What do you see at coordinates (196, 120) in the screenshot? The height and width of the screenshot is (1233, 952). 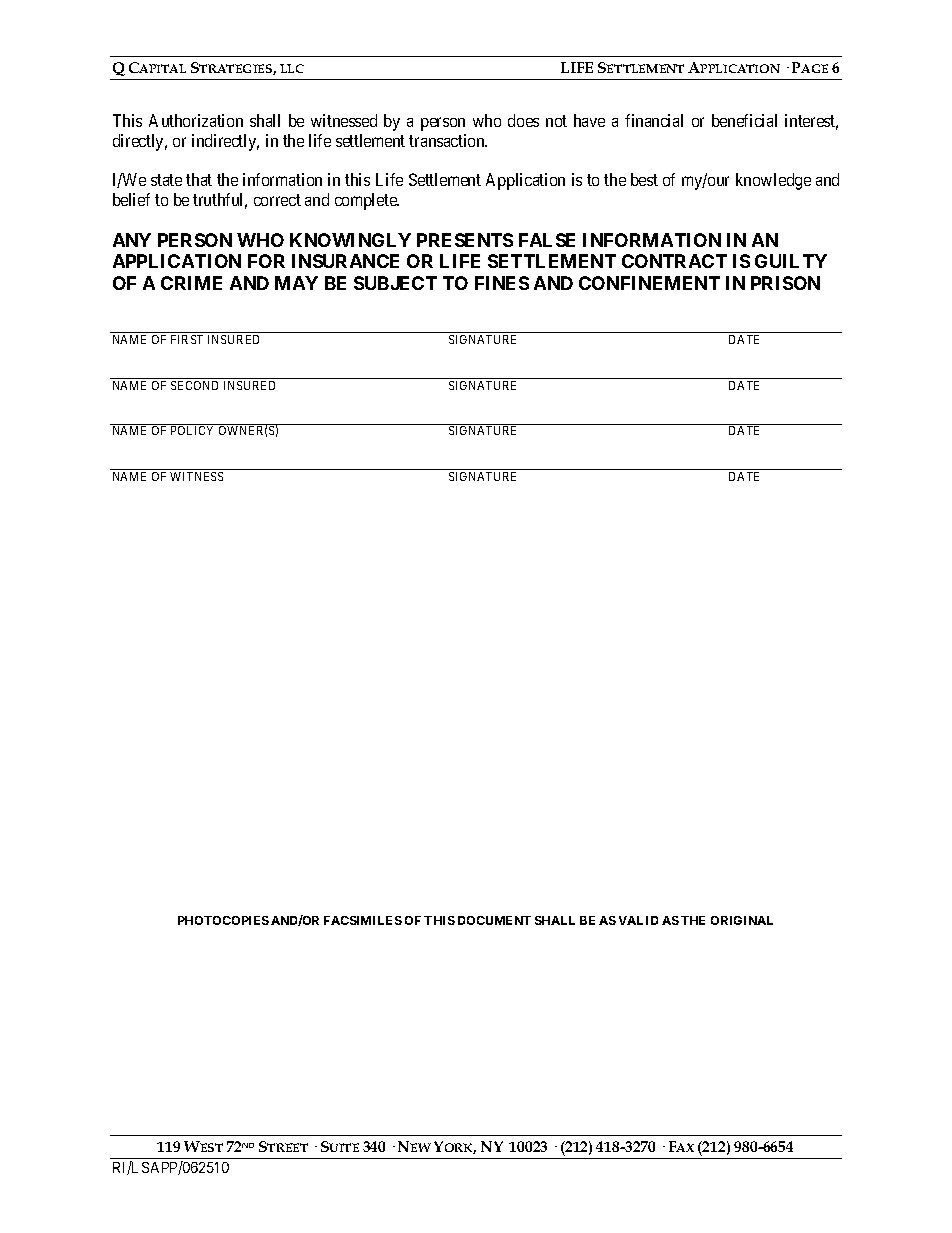 I see `Authorization` at bounding box center [196, 120].
